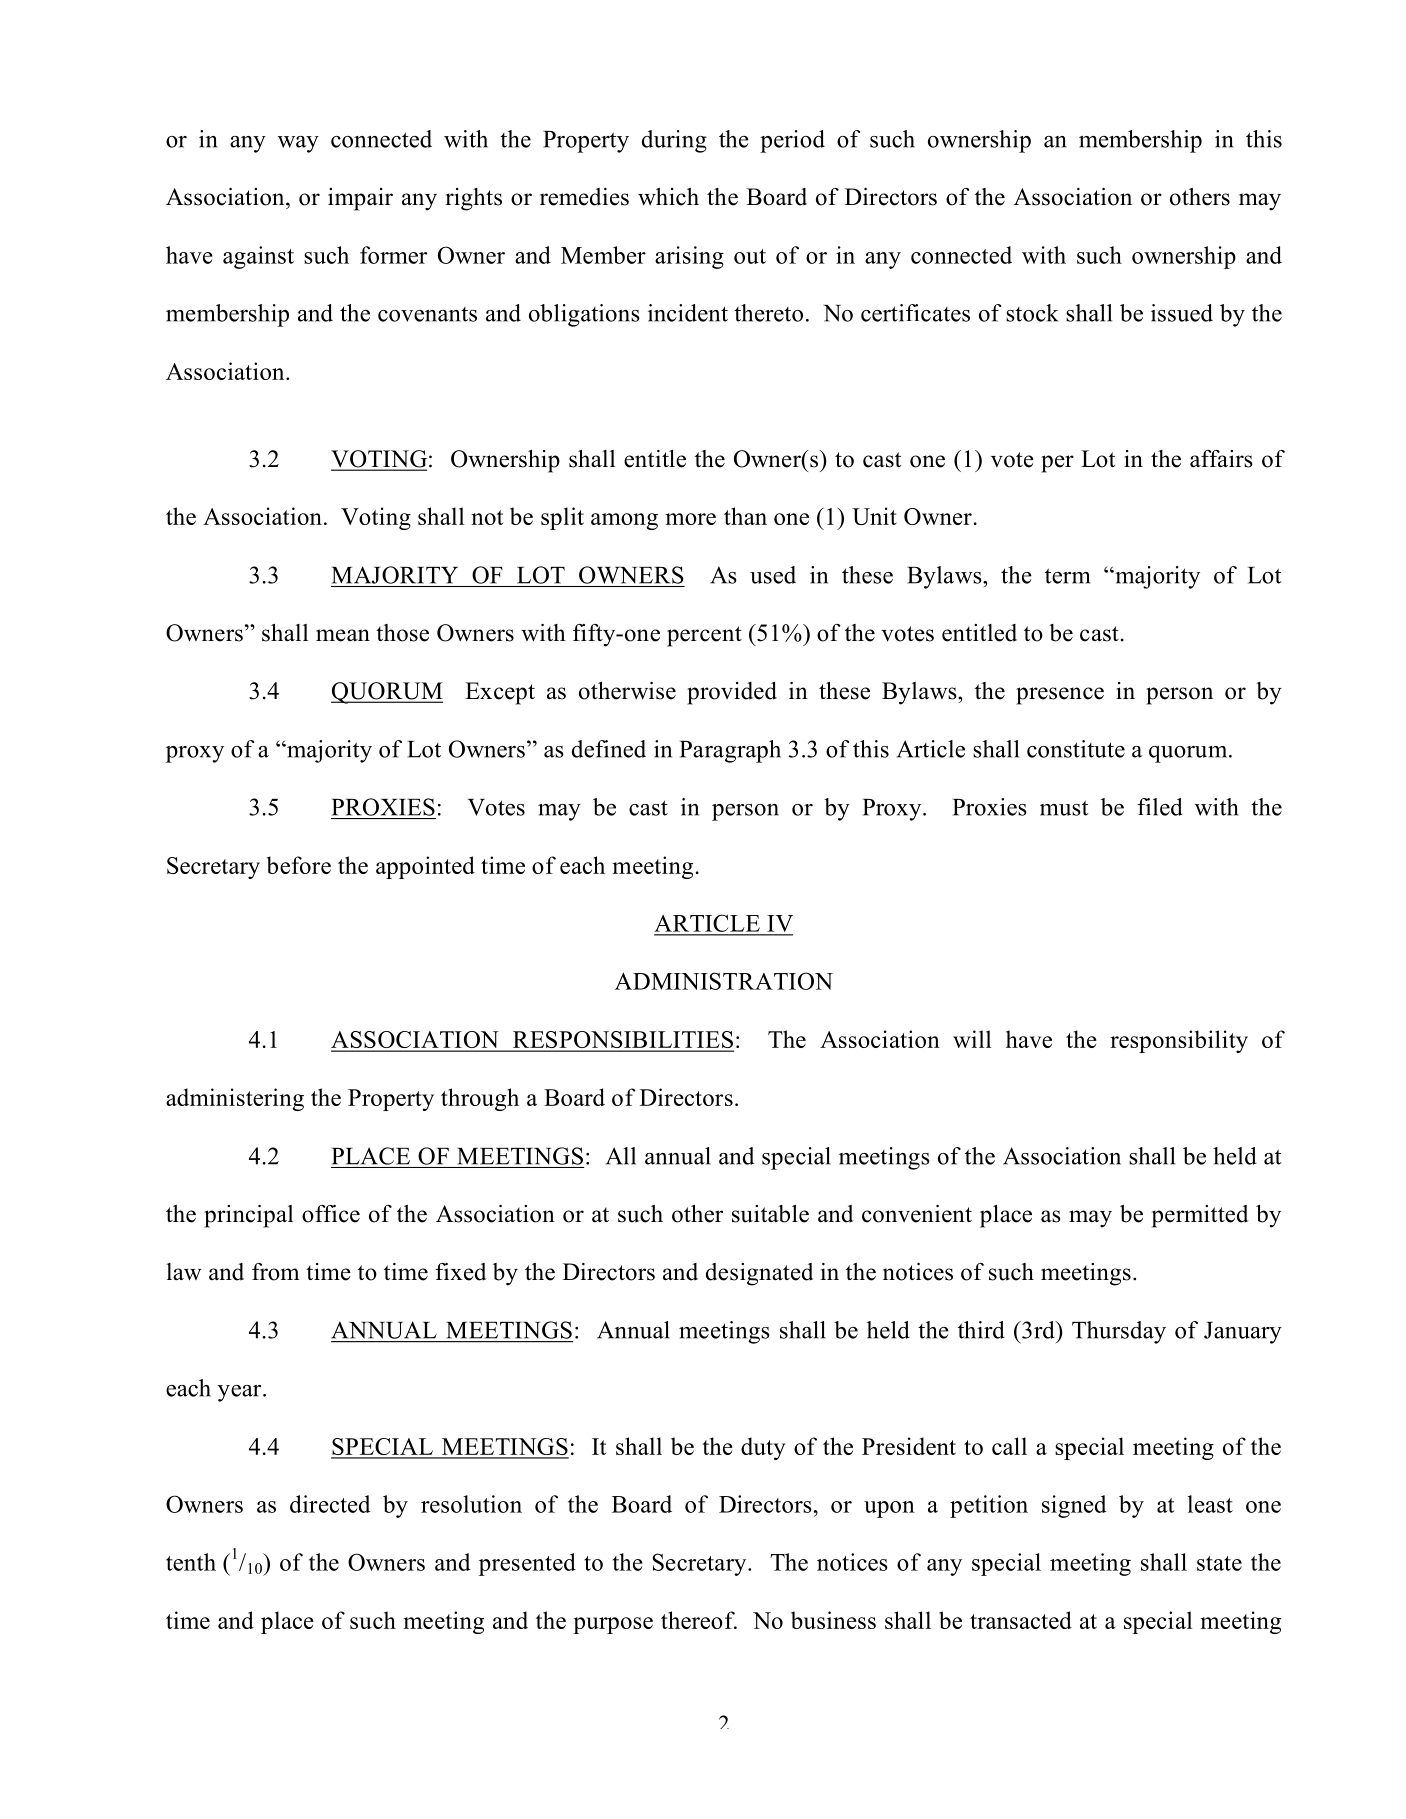  I want to click on affairs, so click(1221, 459).
